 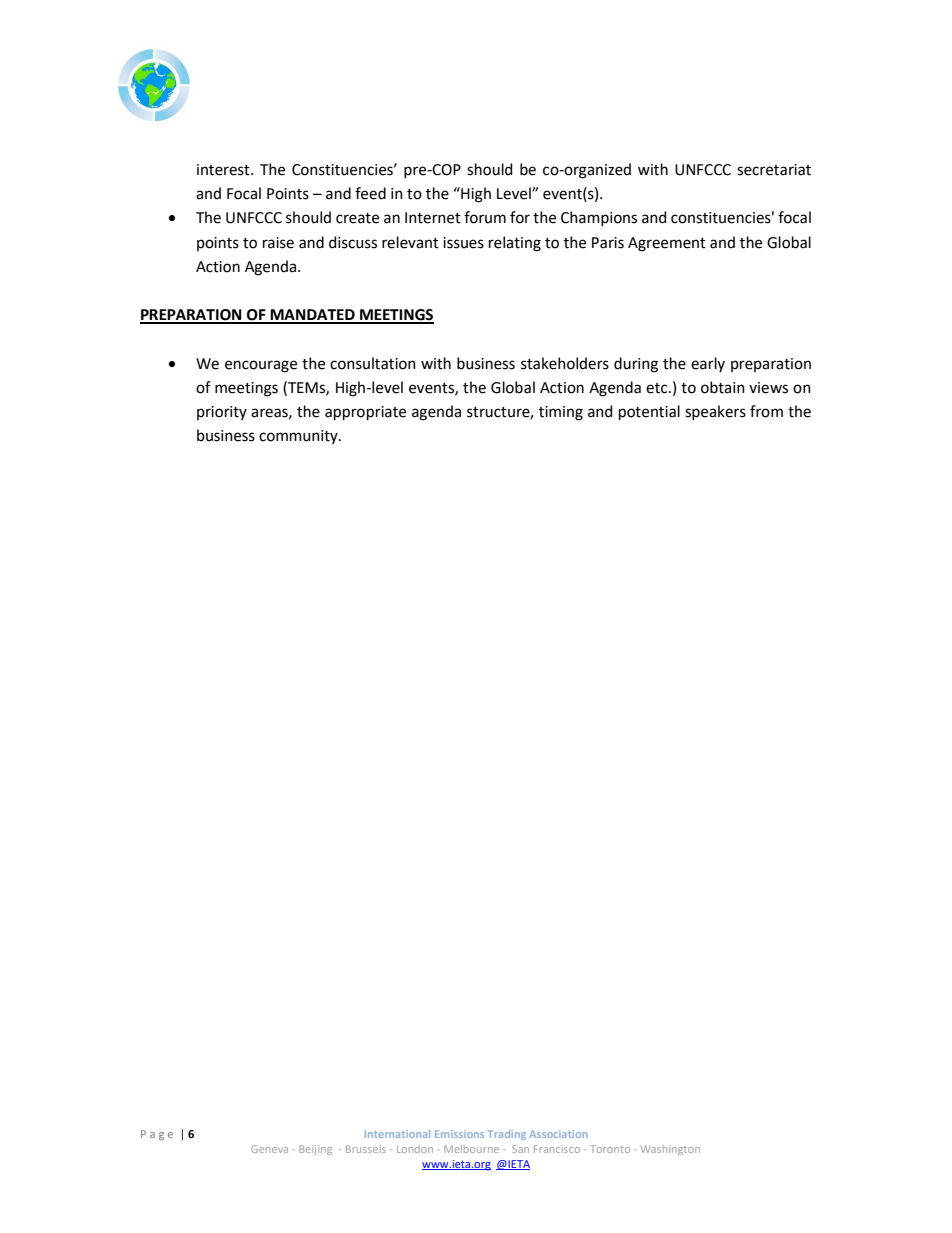 I want to click on Trading, so click(x=507, y=1135).
